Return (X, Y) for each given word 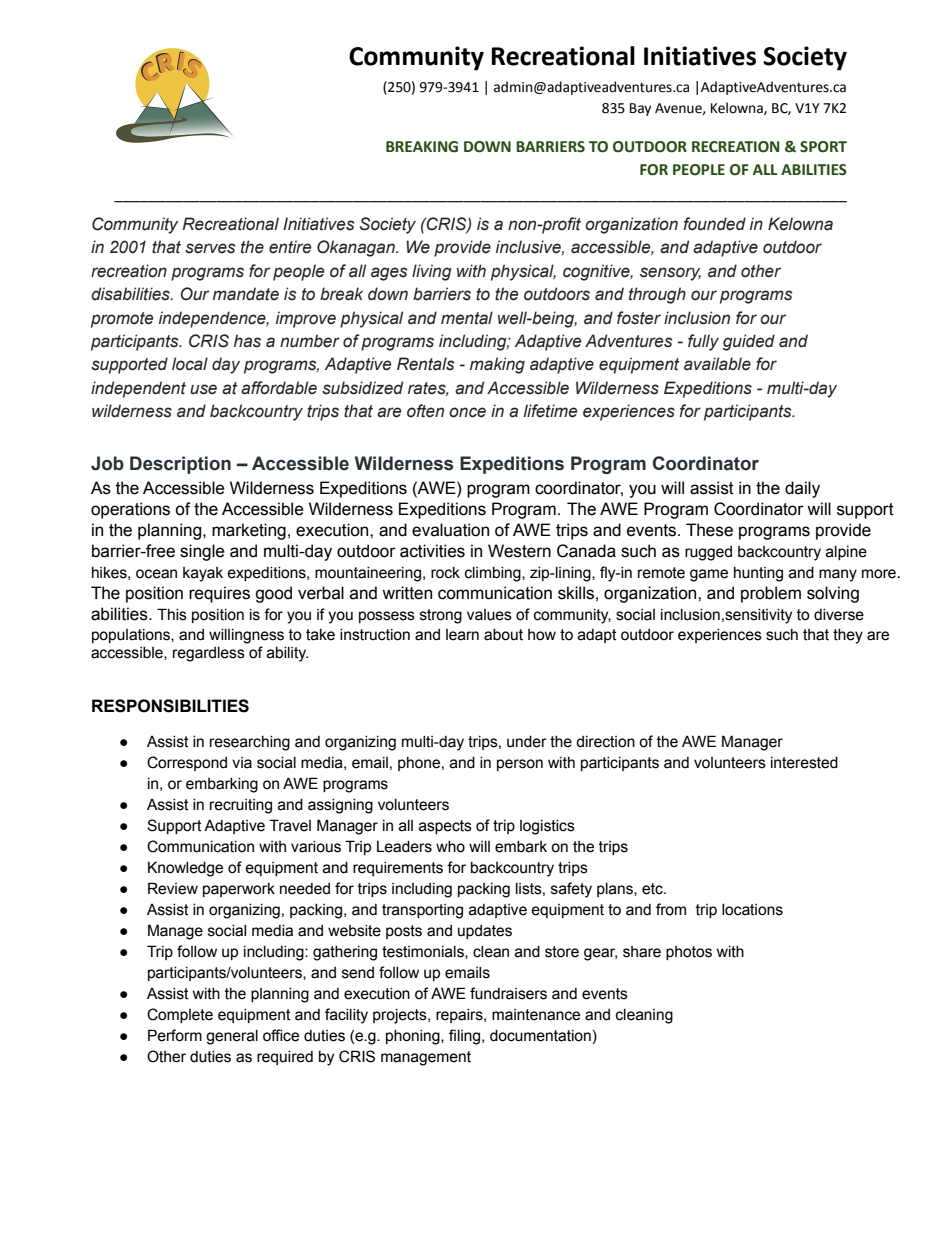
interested (804, 763)
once (467, 412)
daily (802, 489)
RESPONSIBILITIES (170, 706)
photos (689, 953)
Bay (640, 109)
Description (180, 465)
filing (466, 1037)
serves (210, 248)
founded (714, 224)
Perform (175, 1035)
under (527, 742)
